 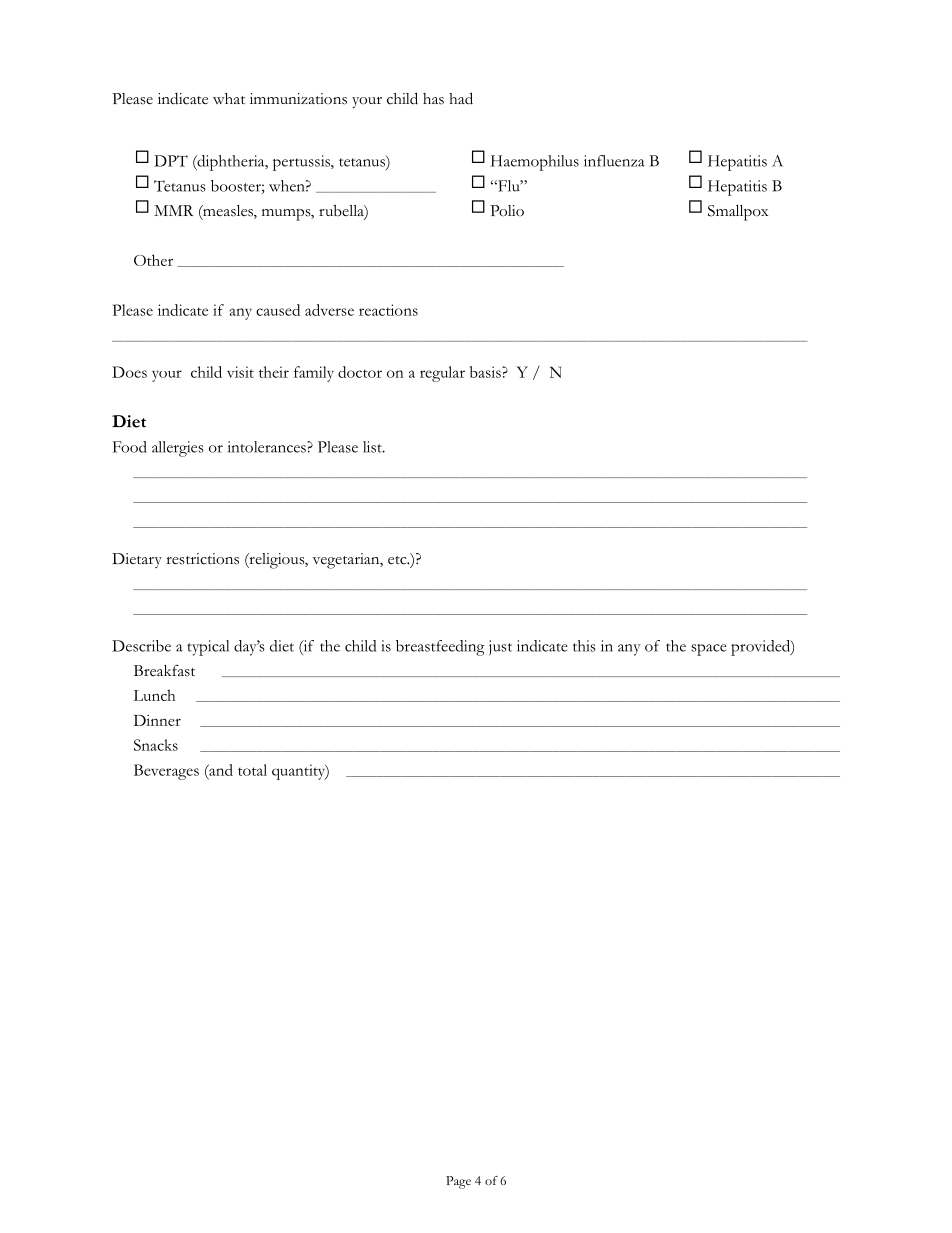 What do you see at coordinates (614, 161) in the page?
I see `influenza` at bounding box center [614, 161].
